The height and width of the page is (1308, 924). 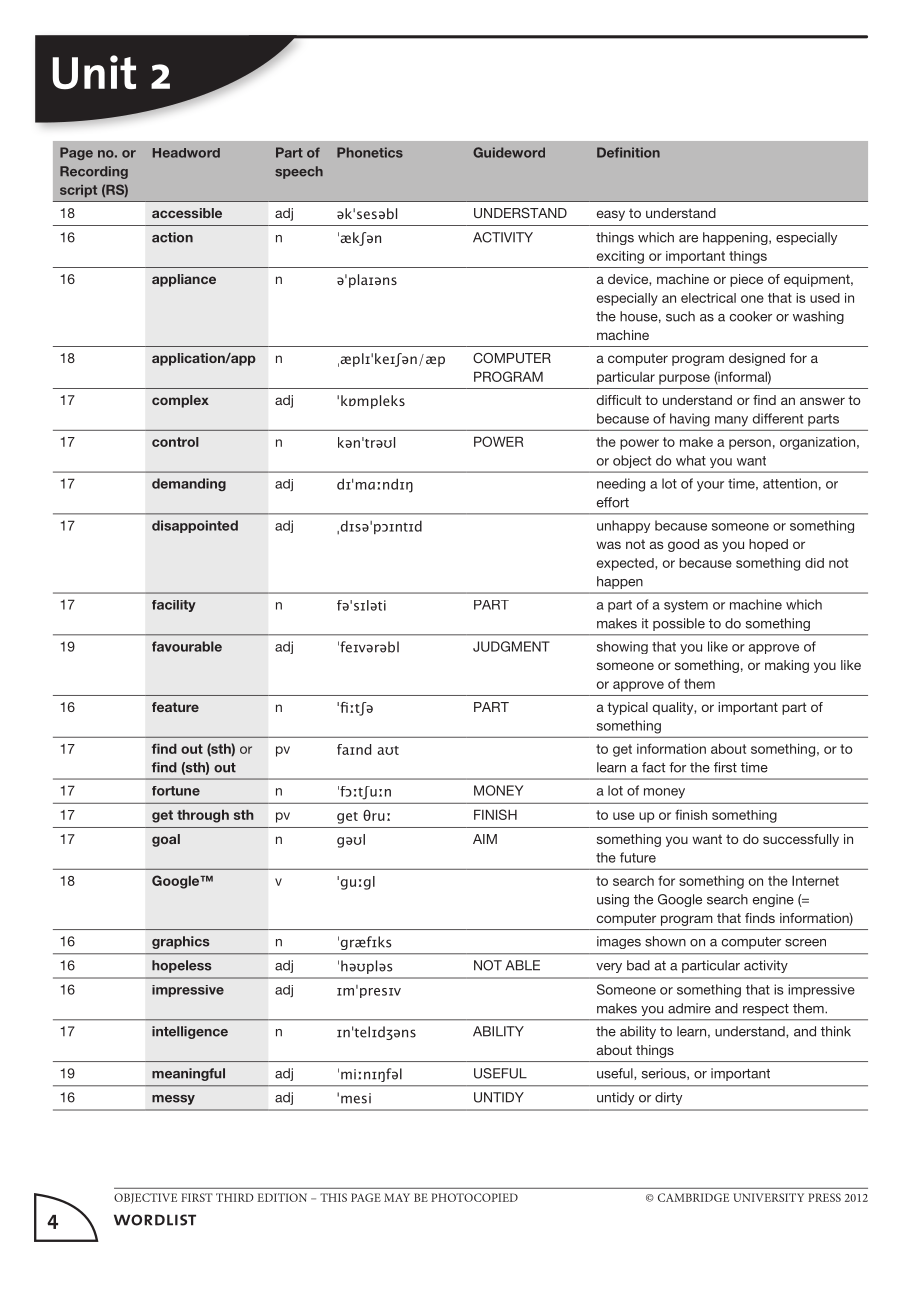 What do you see at coordinates (180, 401) in the page?
I see `complex` at bounding box center [180, 401].
